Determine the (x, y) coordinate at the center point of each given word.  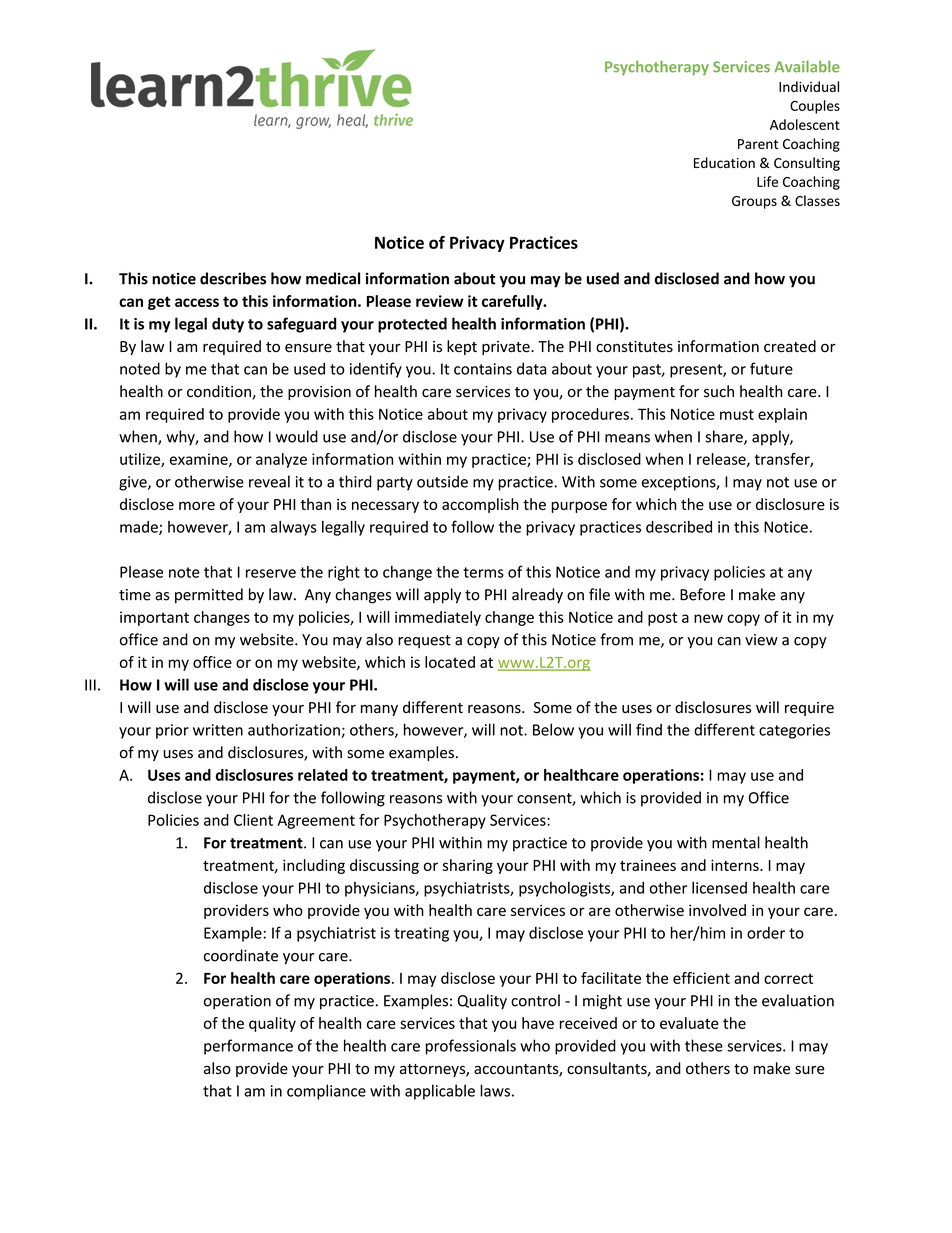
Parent (758, 144)
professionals (471, 1047)
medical (333, 278)
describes (233, 278)
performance (248, 1047)
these (704, 1045)
